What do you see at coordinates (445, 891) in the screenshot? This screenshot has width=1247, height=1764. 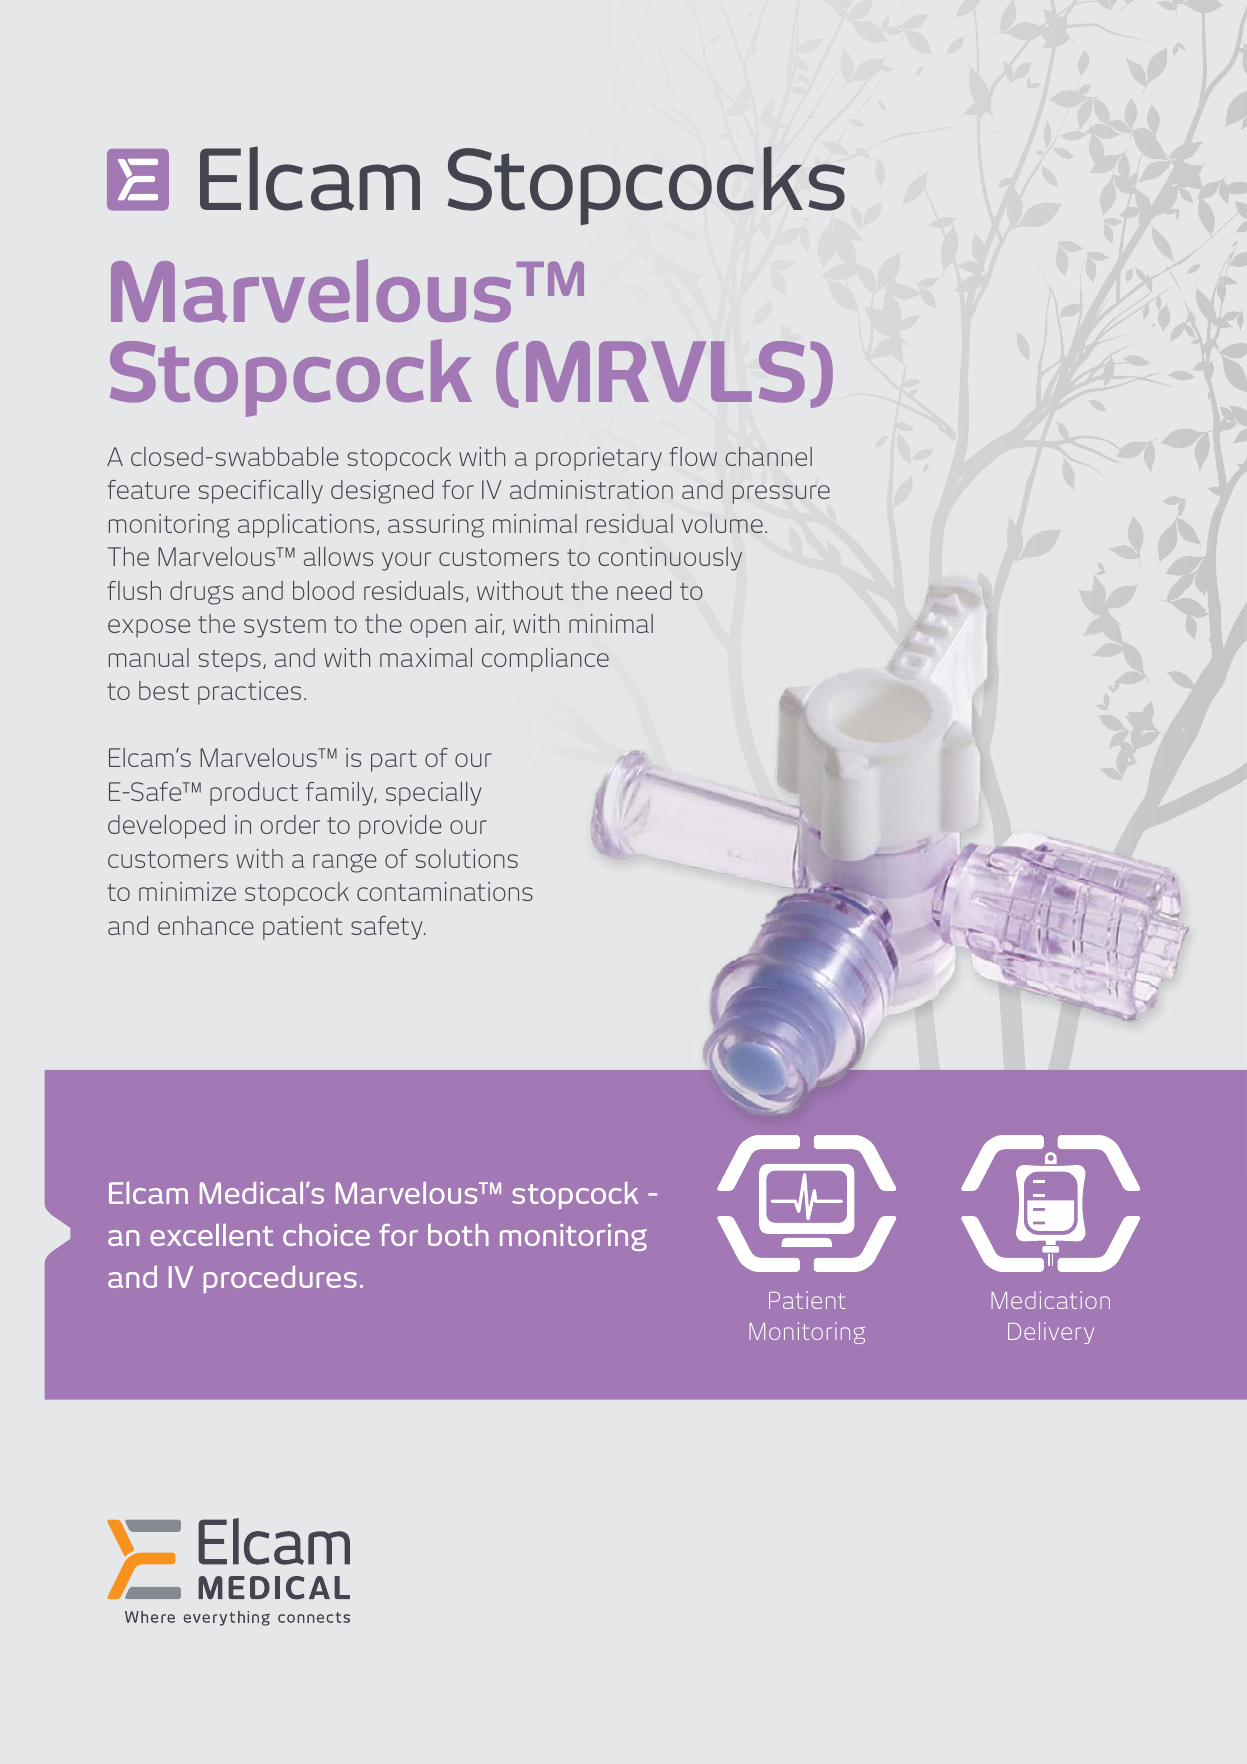 I see `contaminations` at bounding box center [445, 891].
